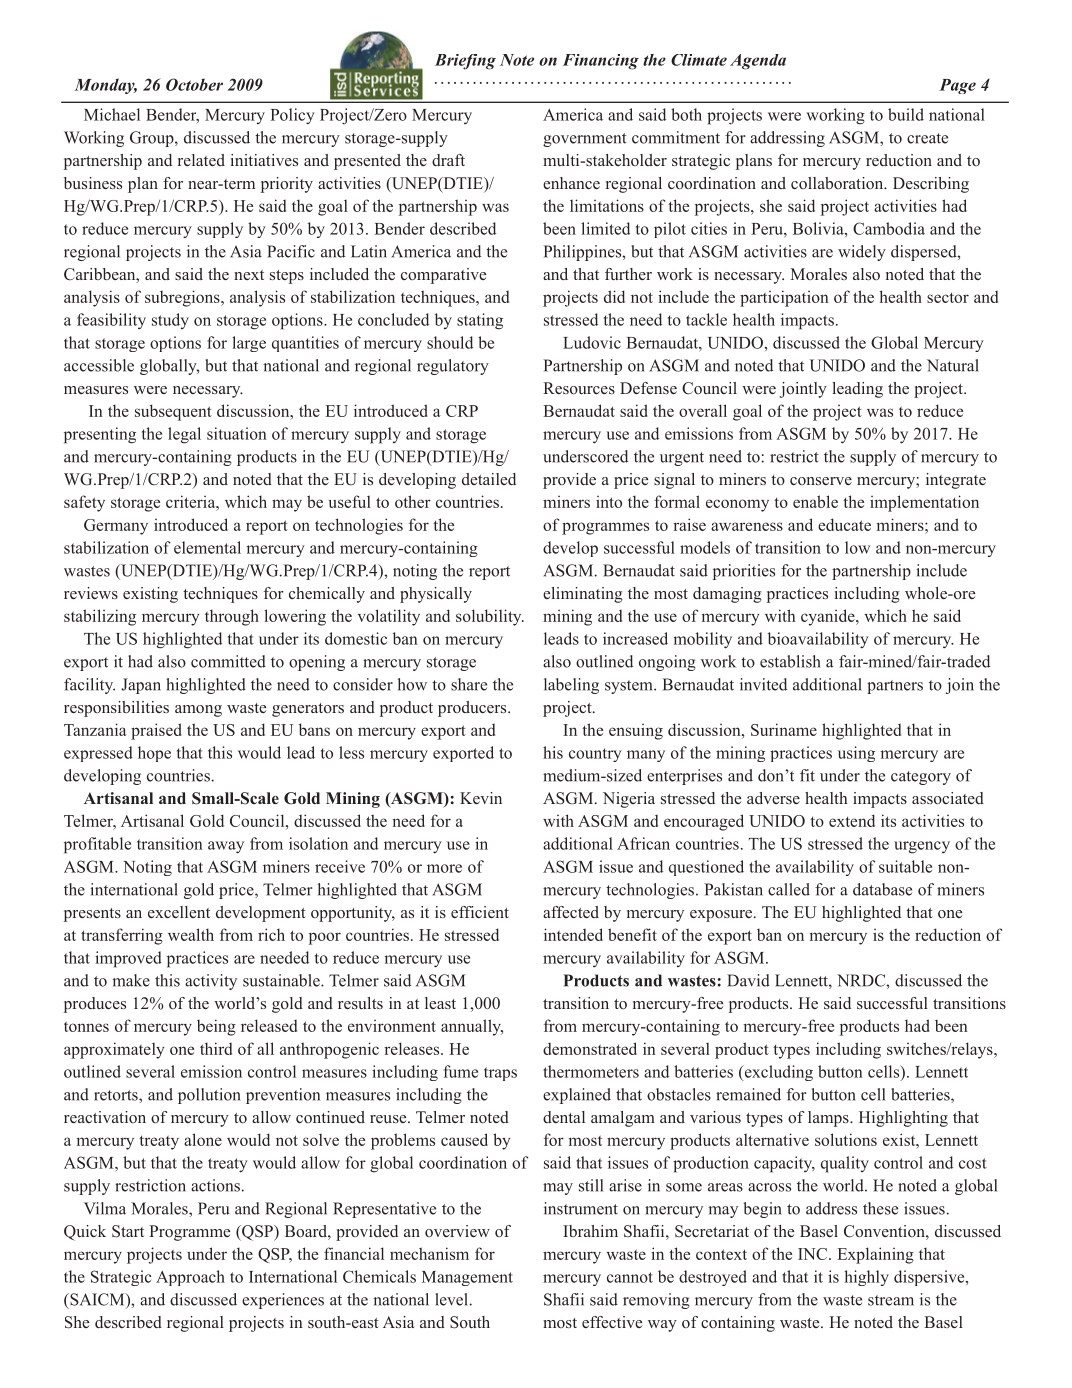 This screenshot has width=1072, height=1388. Describe the element at coordinates (173, 412) in the screenshot. I see `subsequent` at that location.
